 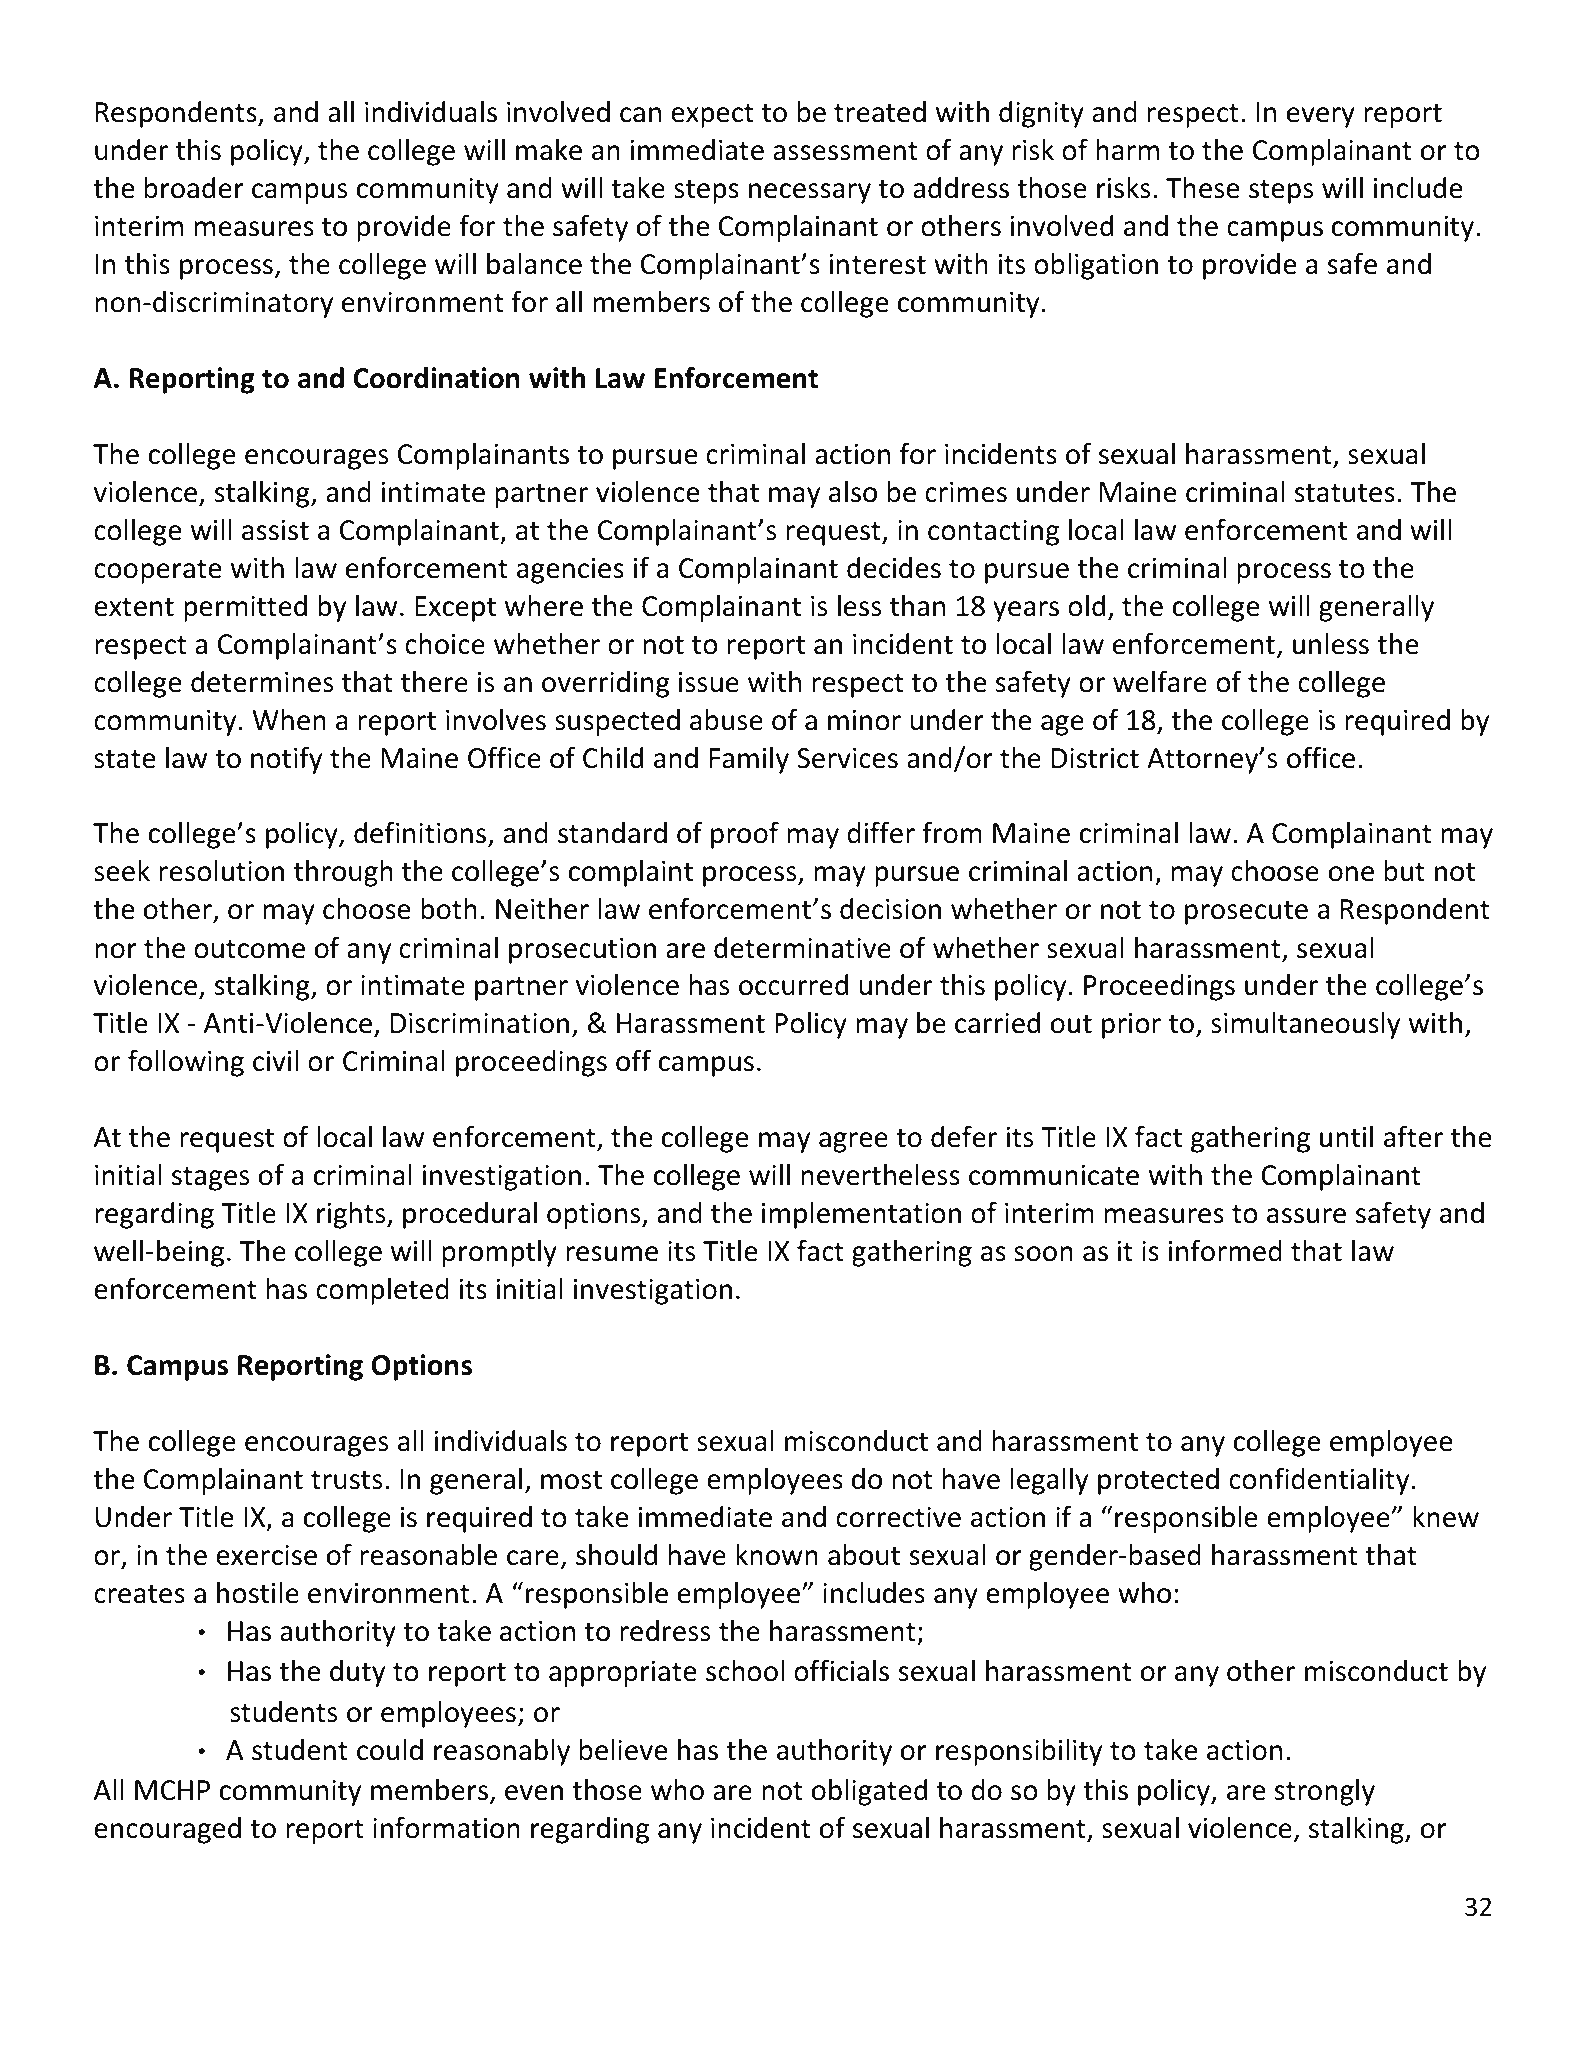 I want to click on broader, so click(x=194, y=188).
